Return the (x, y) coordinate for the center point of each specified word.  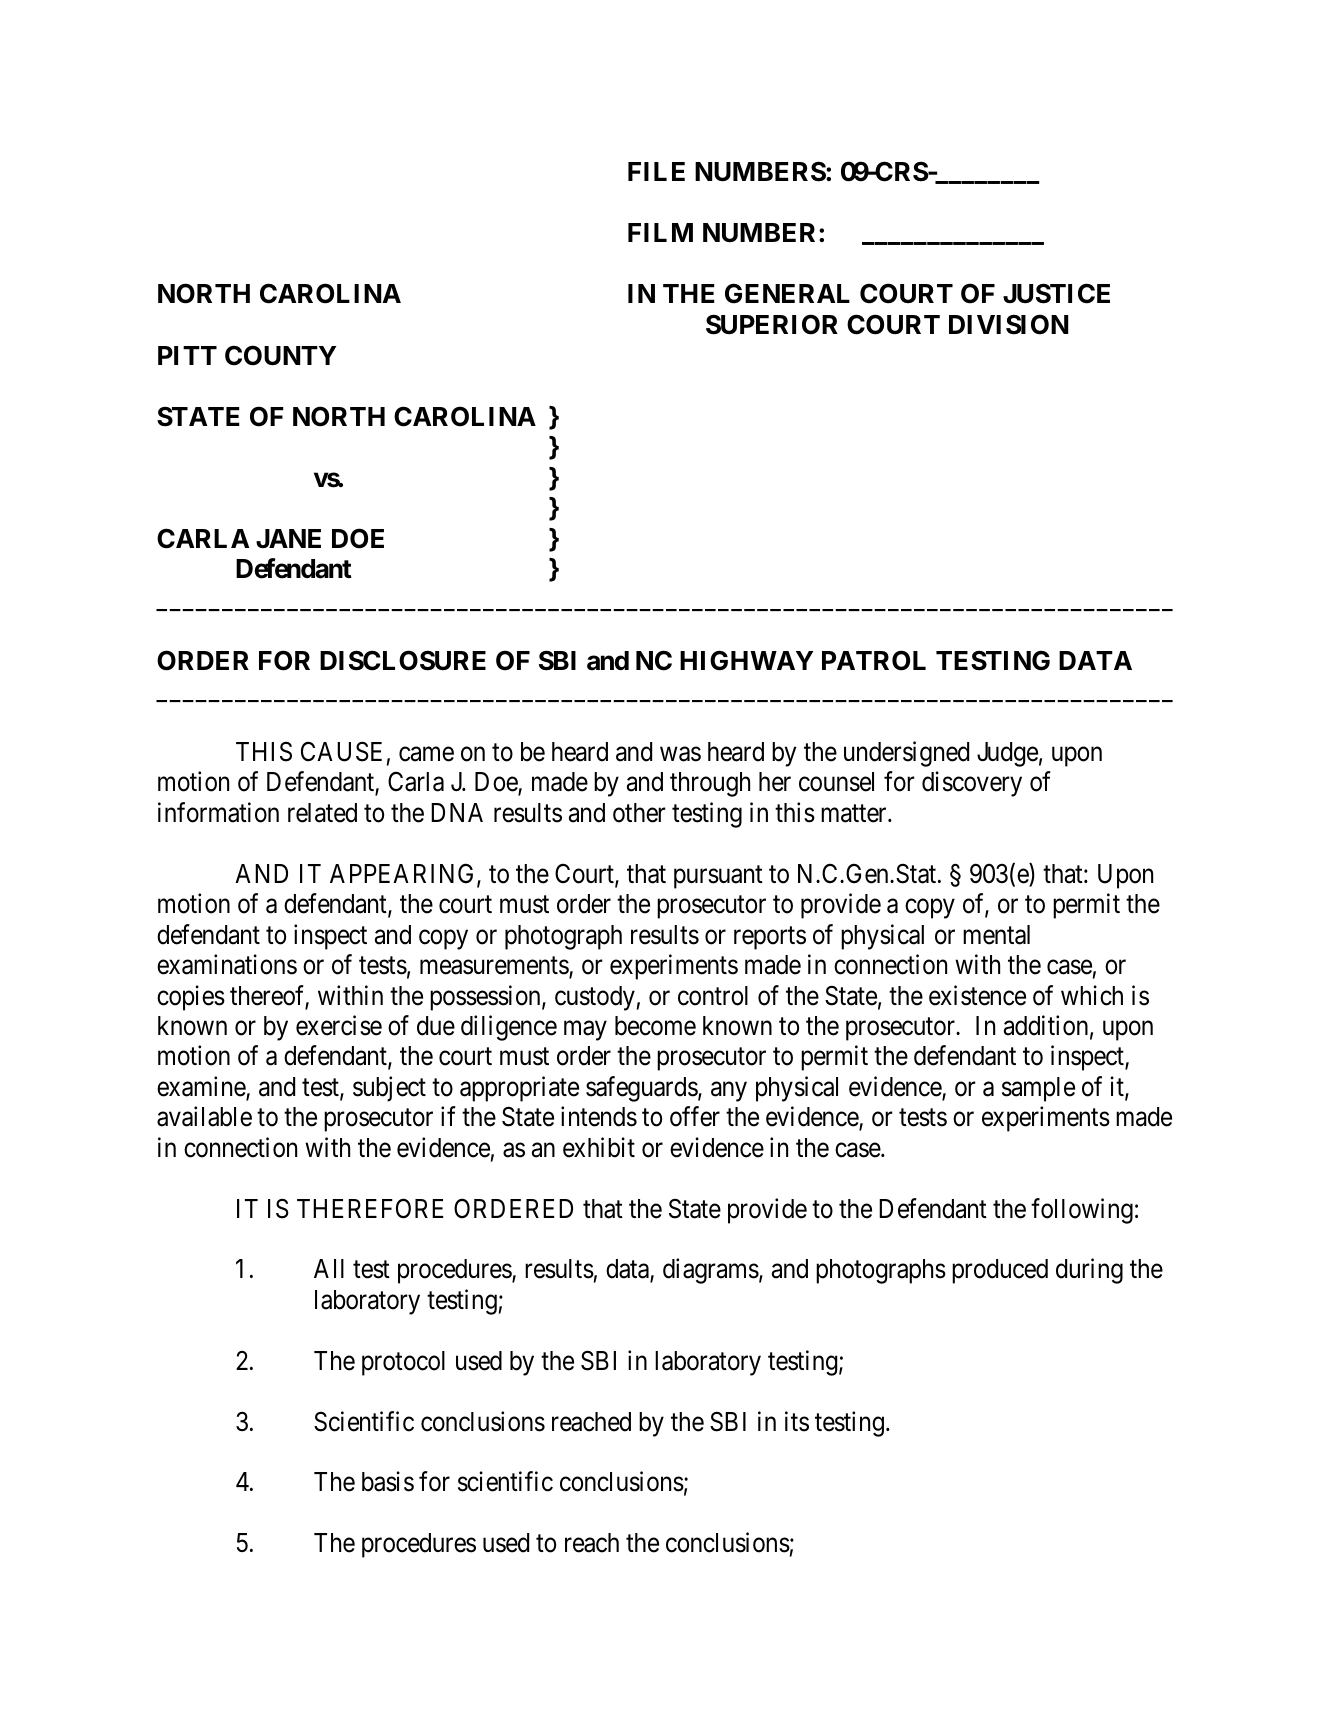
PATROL (874, 660)
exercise (339, 1025)
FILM (660, 232)
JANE (288, 538)
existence (977, 995)
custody (595, 998)
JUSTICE (1056, 293)
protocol (403, 1363)
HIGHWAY (746, 660)
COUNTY (280, 355)
